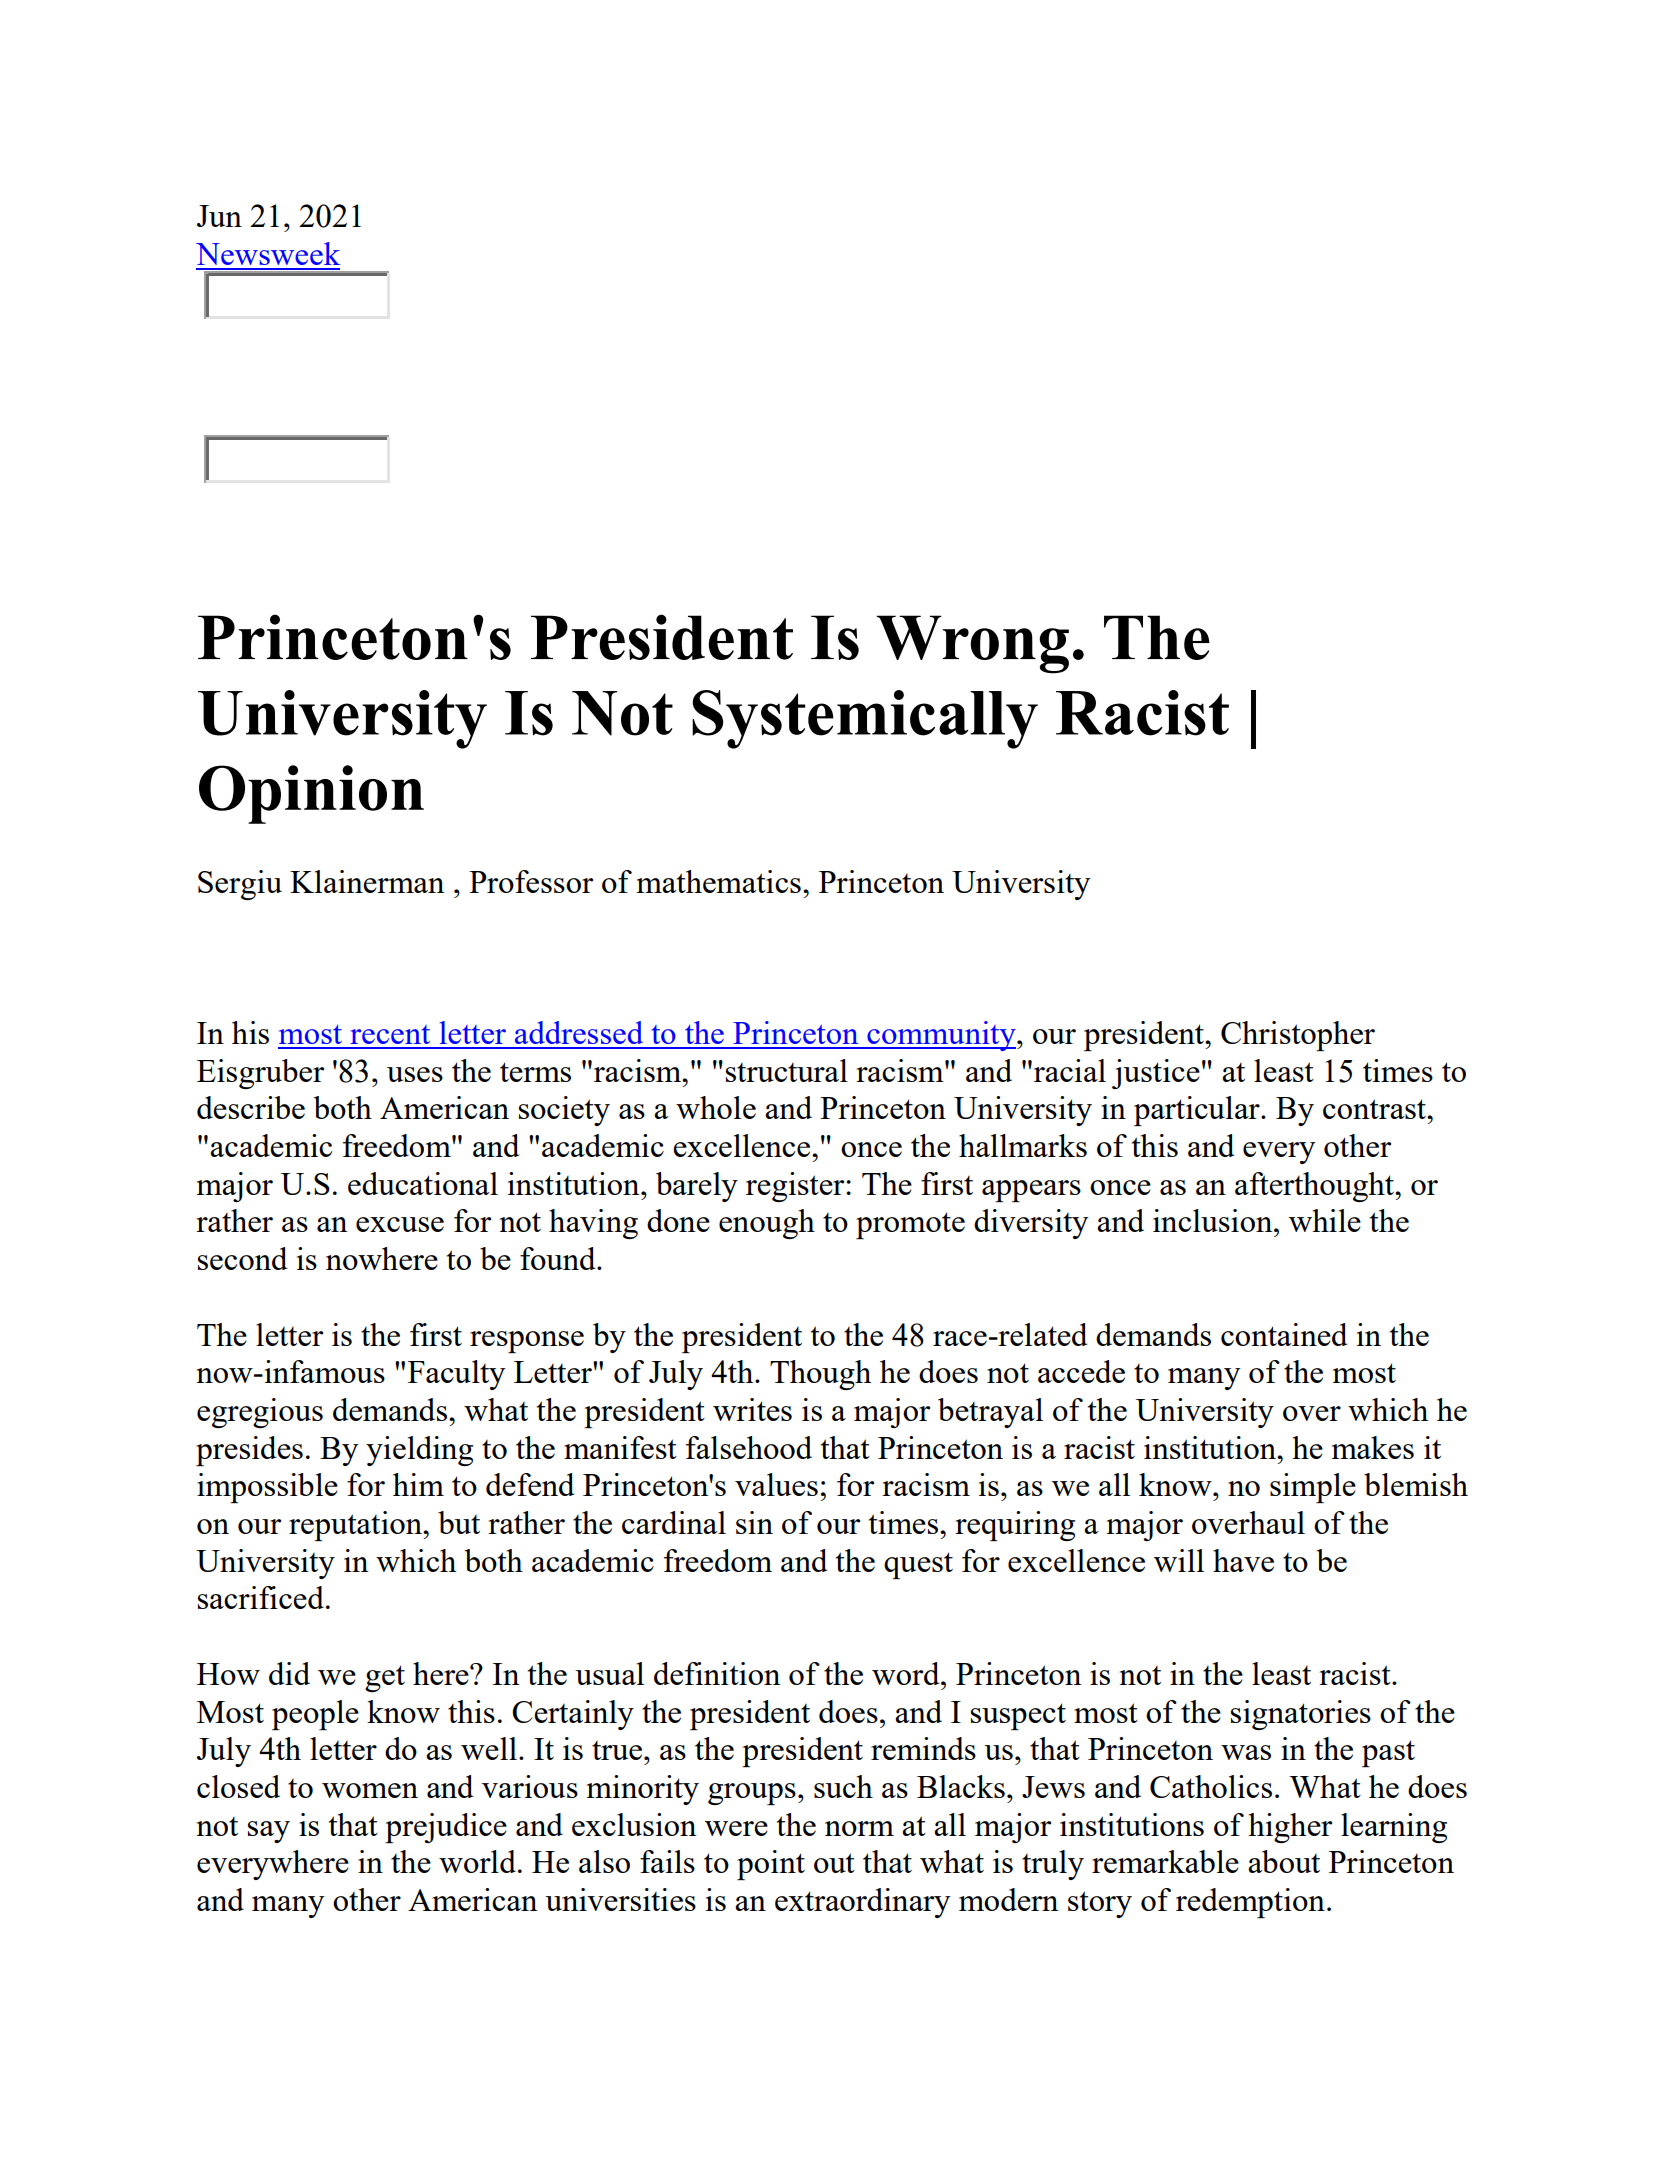 The height and width of the document is (2161, 1670). Describe the element at coordinates (1298, 1036) in the document. I see `Christopher` at that location.
